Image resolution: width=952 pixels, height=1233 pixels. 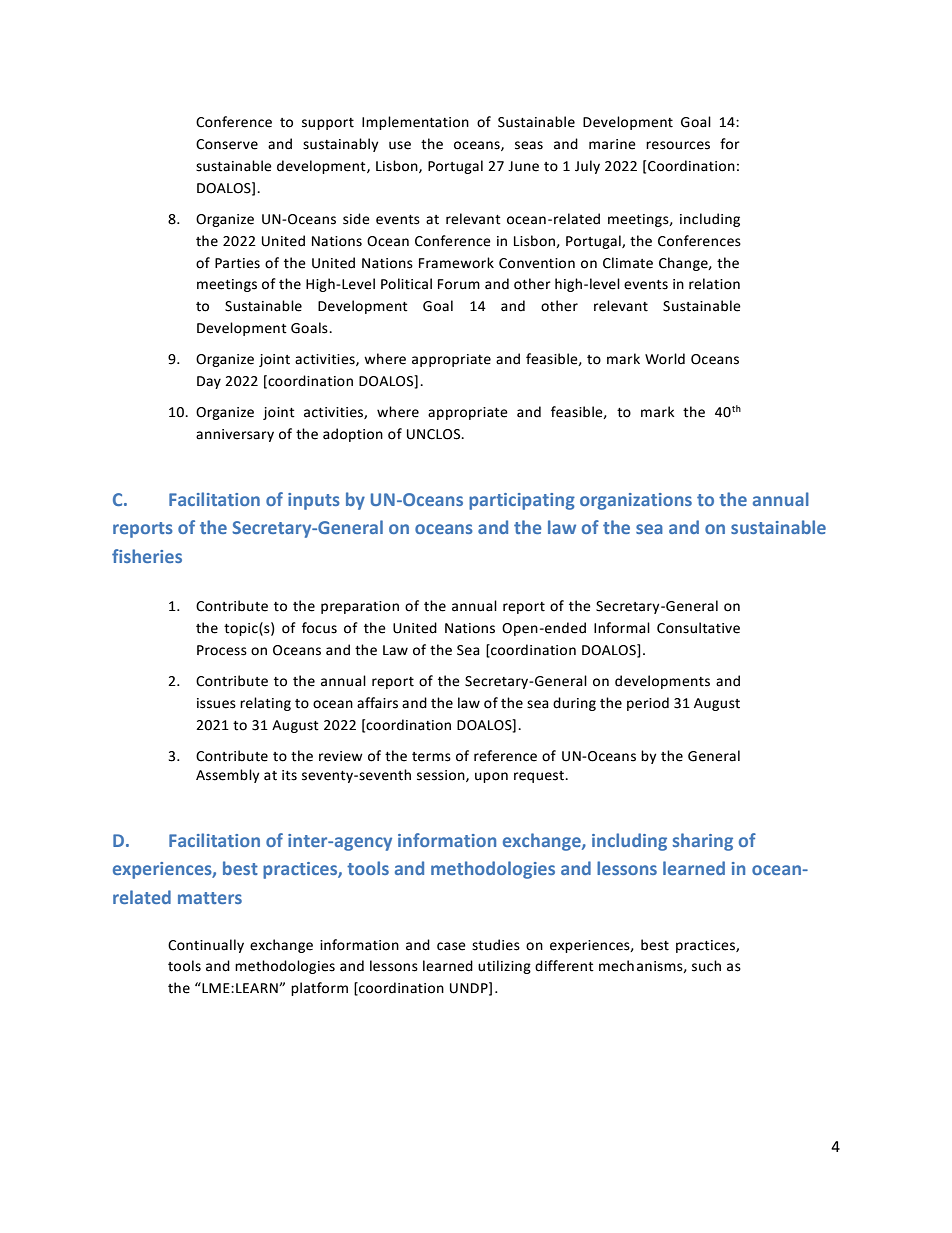 What do you see at coordinates (216, 703) in the image?
I see `issues` at bounding box center [216, 703].
